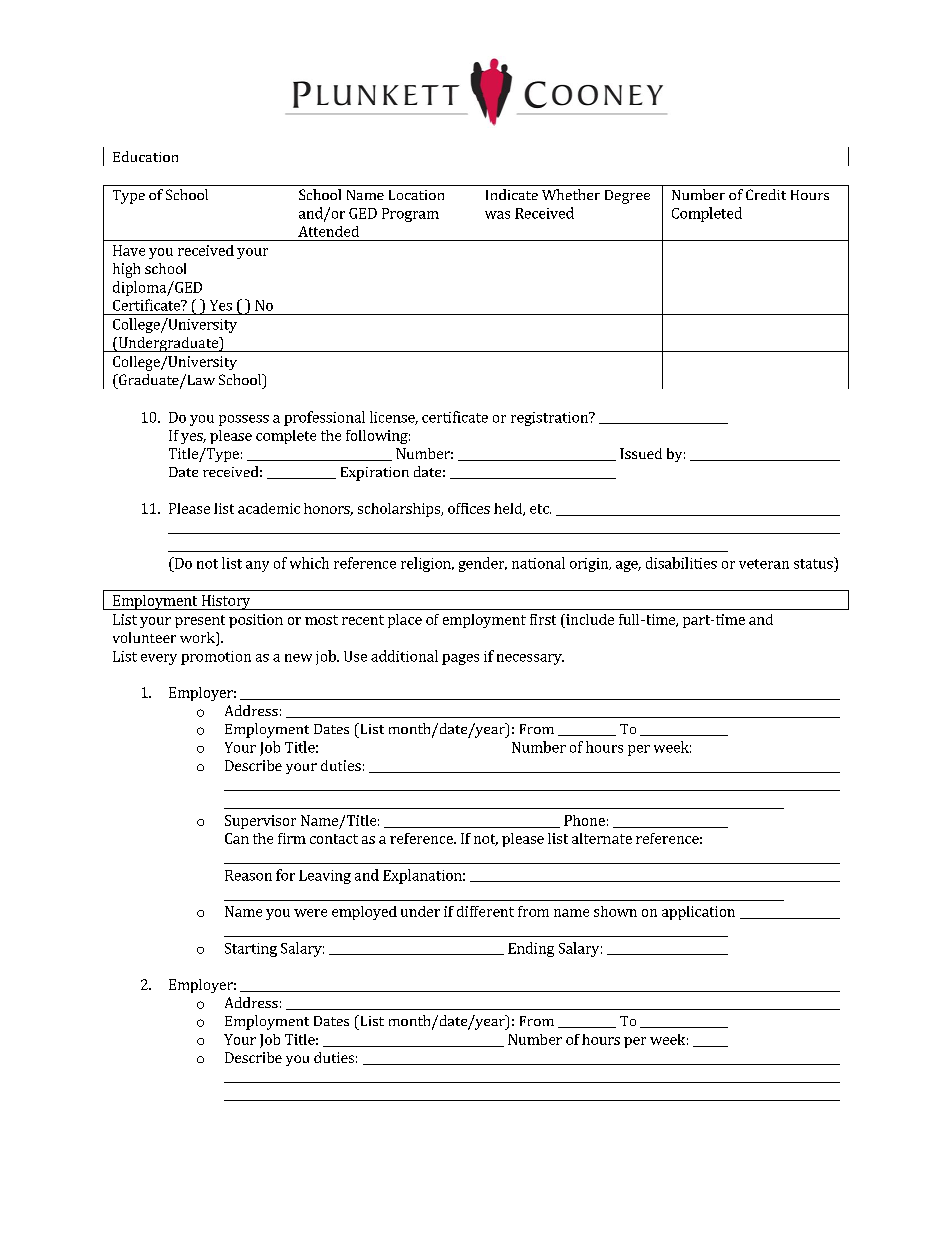  Describe the element at coordinates (512, 194) in the screenshot. I see `Indicate` at that location.
